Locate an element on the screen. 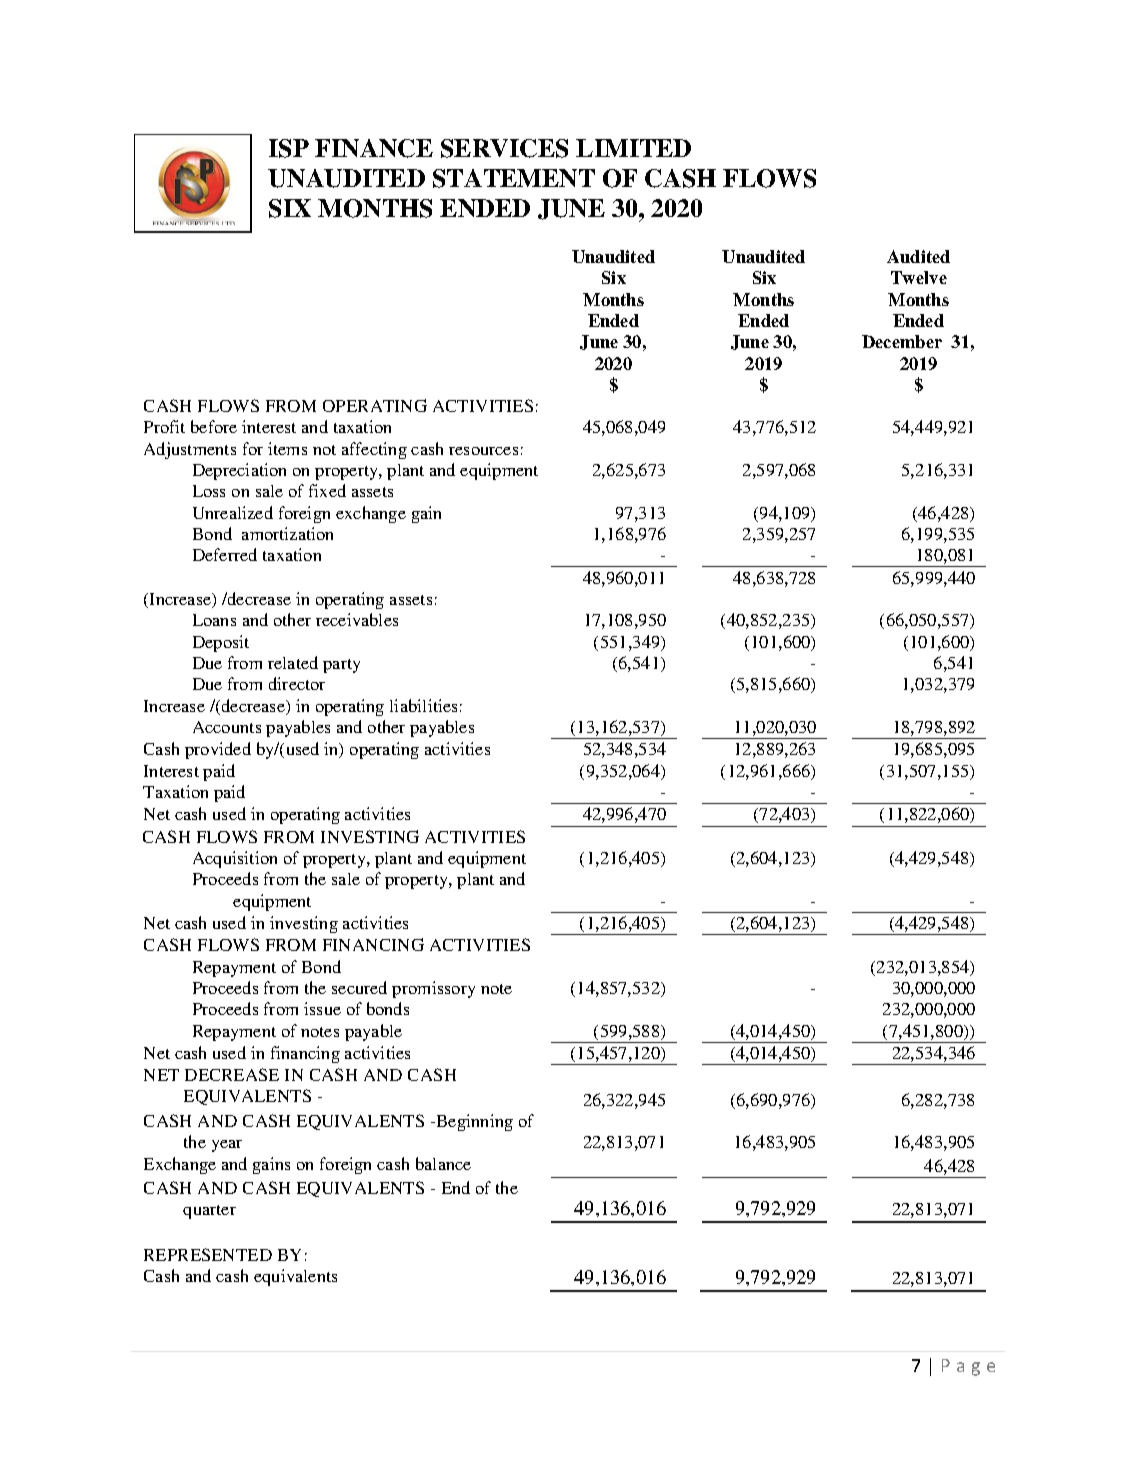 This screenshot has width=1136, height=1470. Beginning is located at coordinates (473, 1122).
